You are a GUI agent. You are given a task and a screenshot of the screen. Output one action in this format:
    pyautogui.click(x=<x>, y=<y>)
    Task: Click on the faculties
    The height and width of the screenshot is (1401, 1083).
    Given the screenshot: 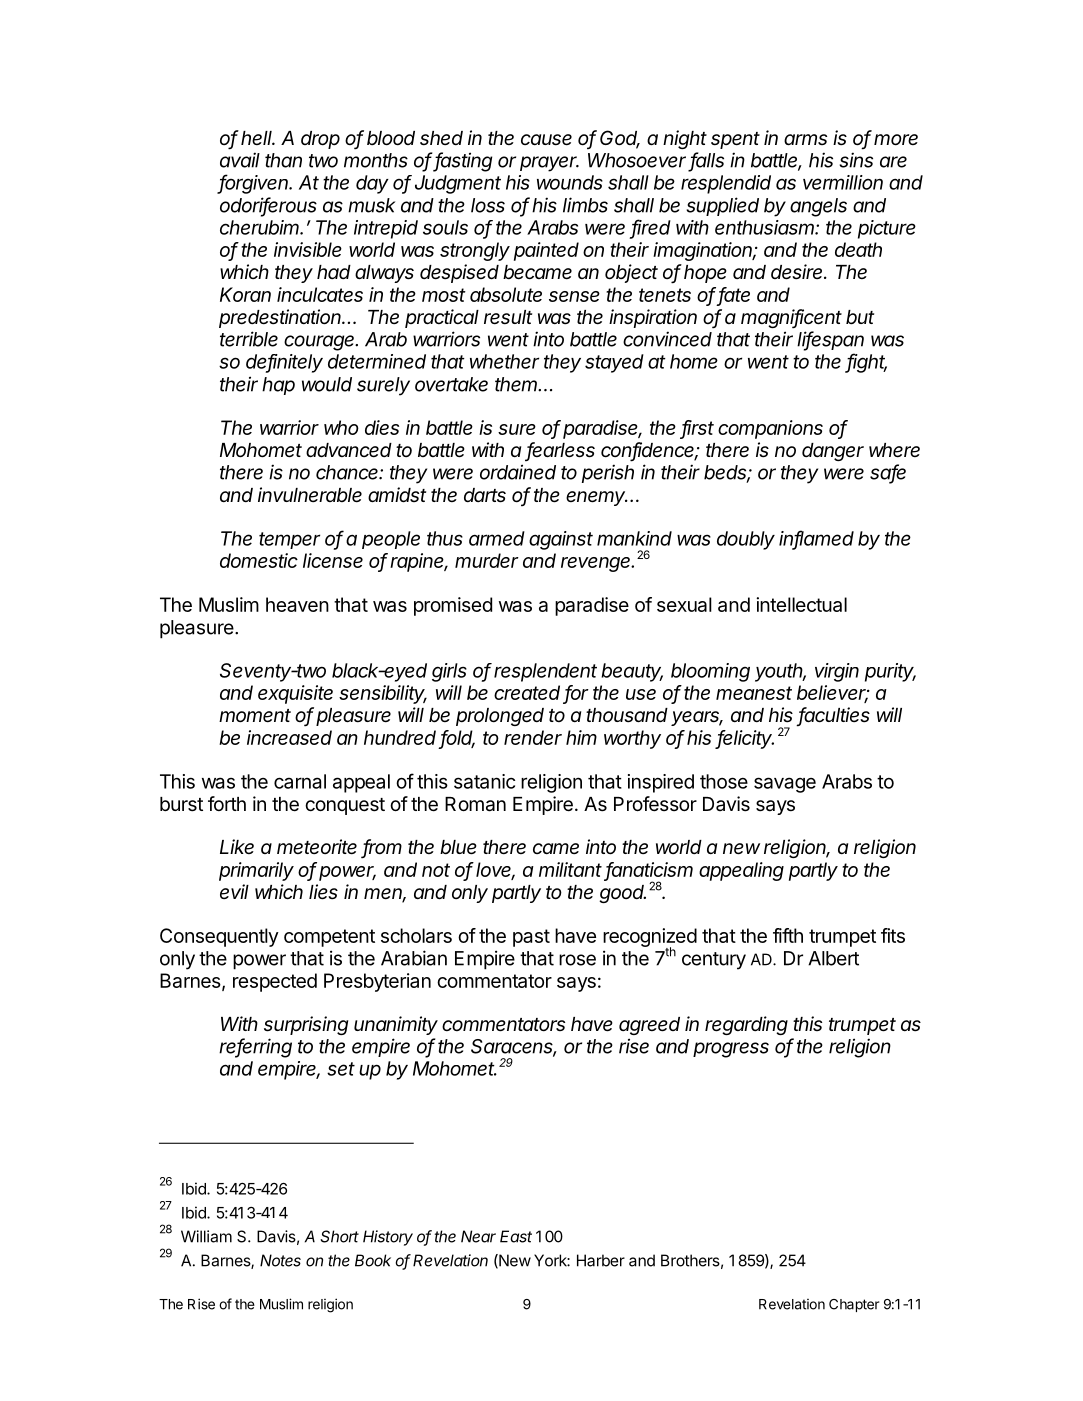 What is the action you would take?
    pyautogui.click(x=834, y=716)
